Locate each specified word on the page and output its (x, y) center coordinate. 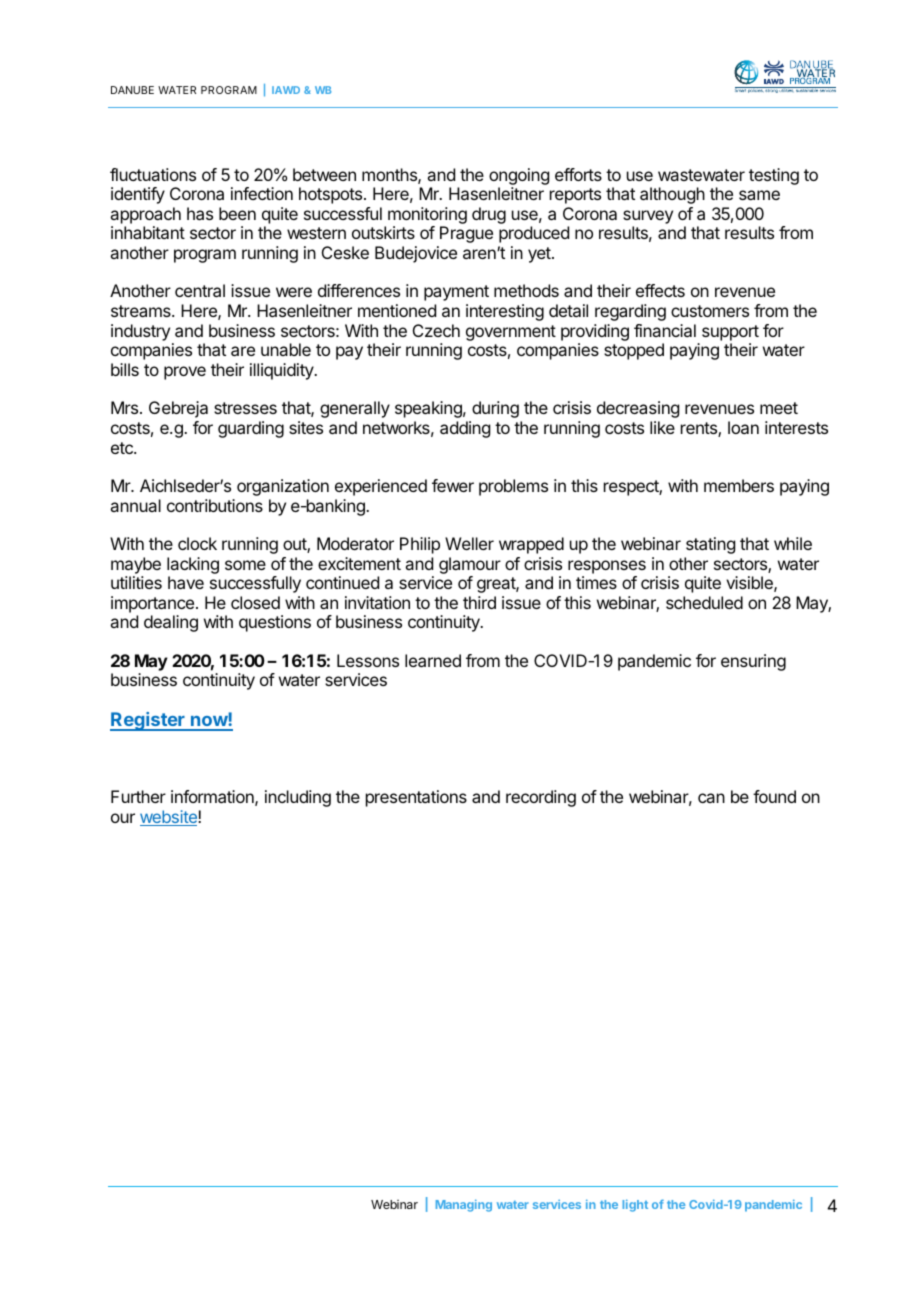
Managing (464, 1205)
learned (433, 660)
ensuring (753, 662)
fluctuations (153, 174)
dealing (171, 623)
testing (774, 176)
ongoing (519, 176)
